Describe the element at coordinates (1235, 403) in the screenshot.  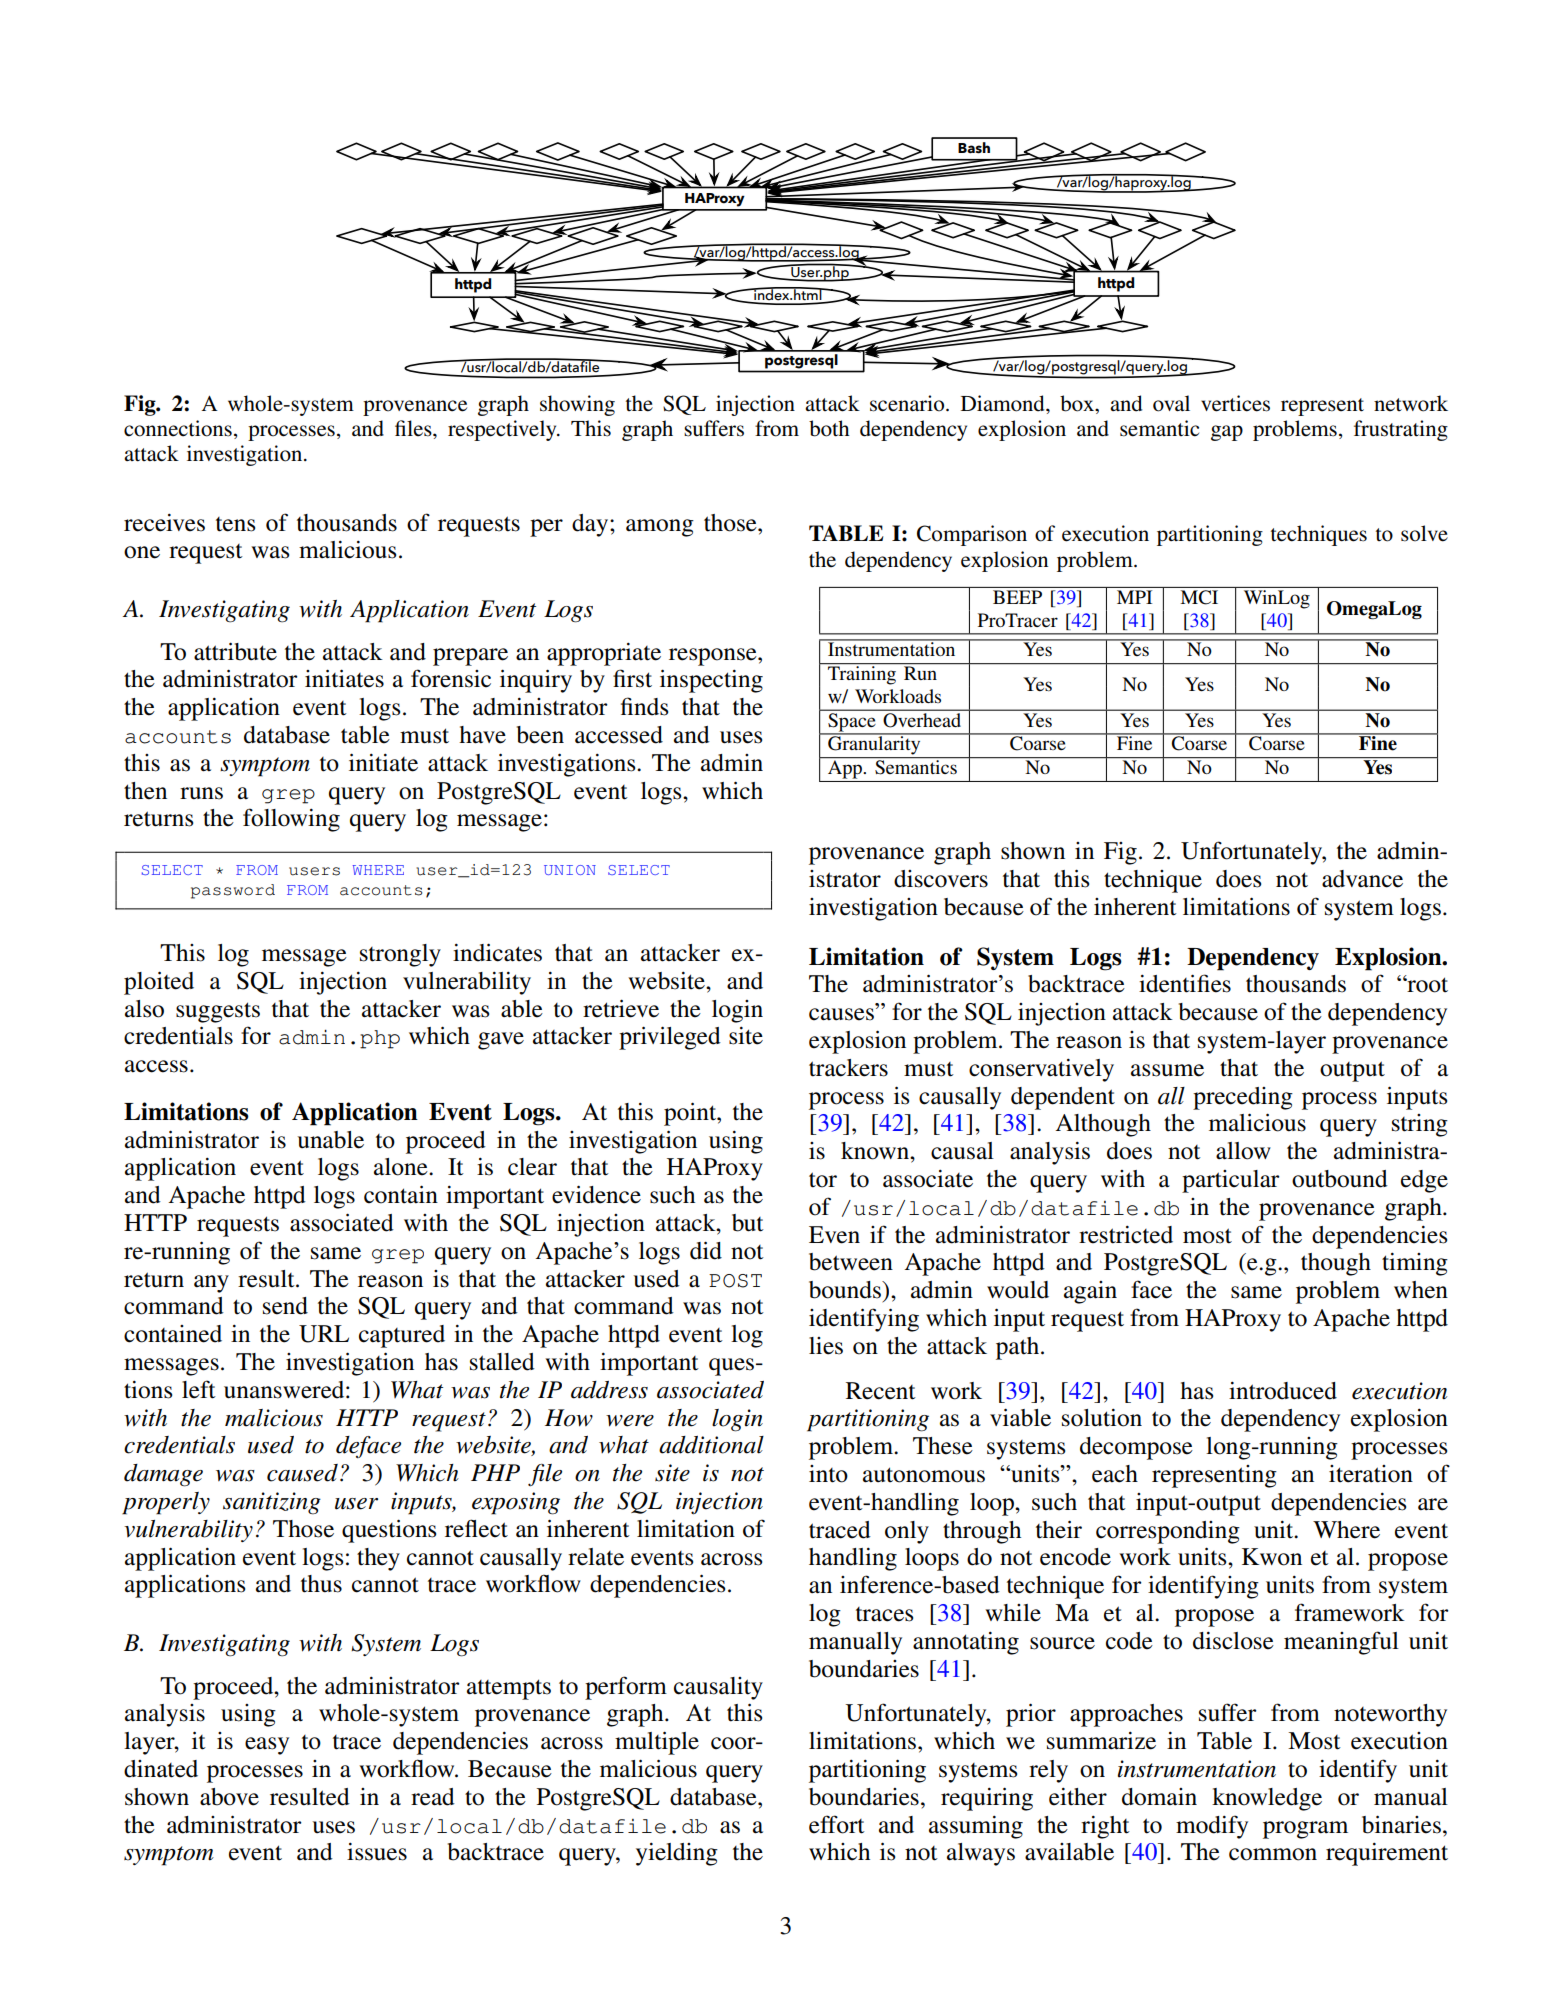
I see `vertices` at that location.
